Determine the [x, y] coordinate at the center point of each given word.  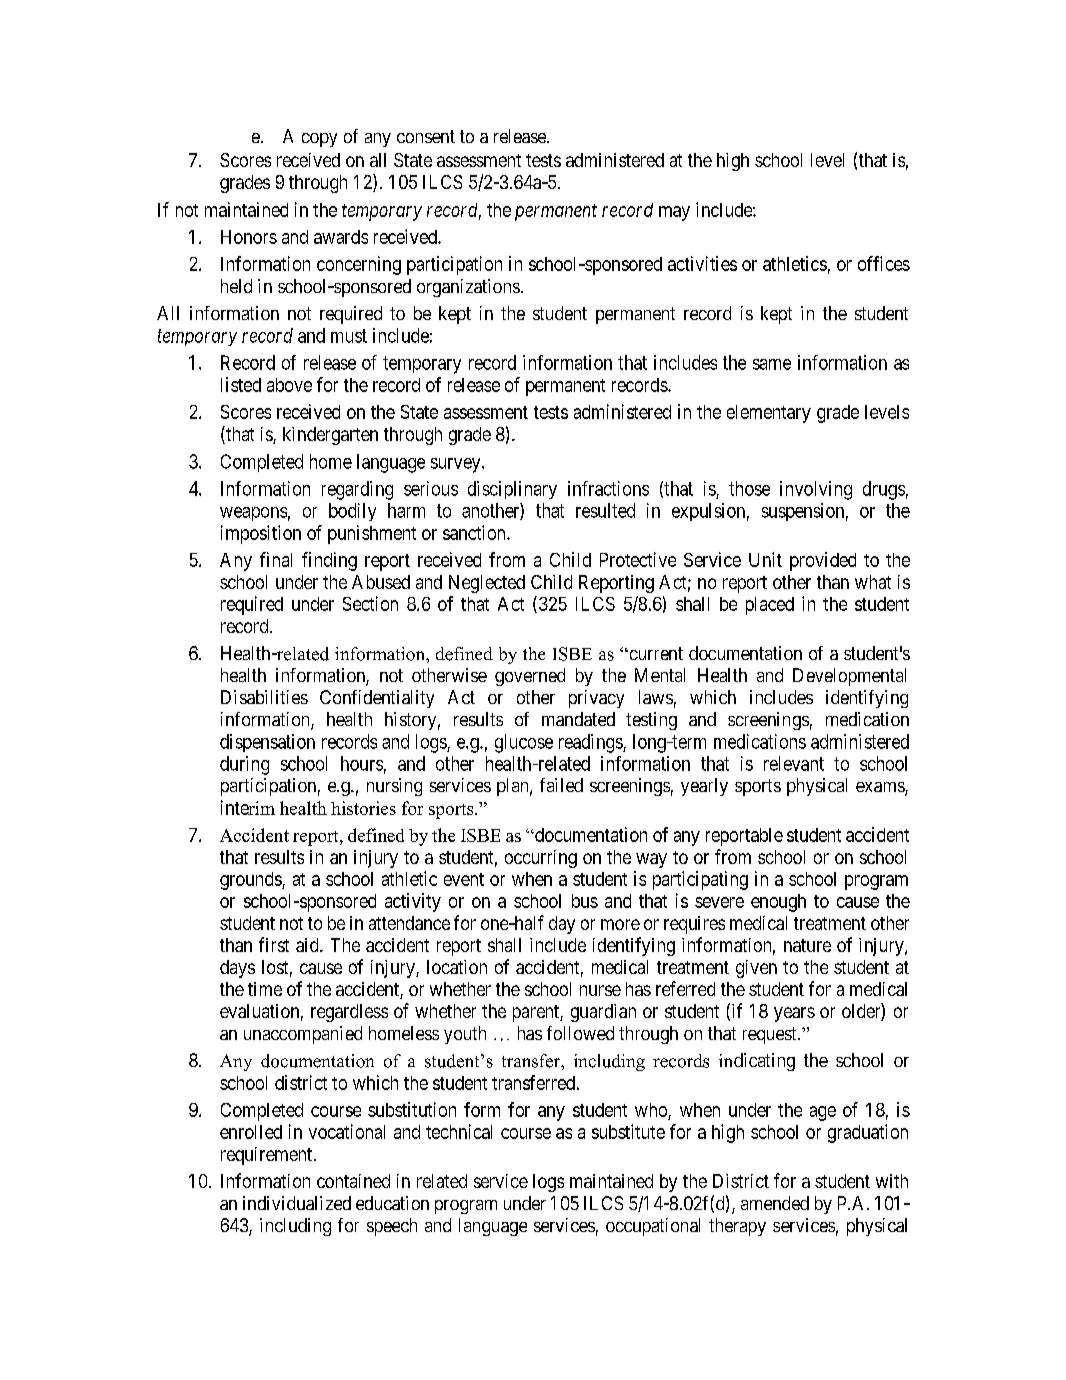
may [674, 213]
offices [884, 263]
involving [816, 490]
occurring [541, 859]
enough [778, 903]
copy [319, 140]
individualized [297, 1203]
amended [775, 1203]
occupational [653, 1227]
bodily [352, 512]
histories [363, 808]
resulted [605, 510]
